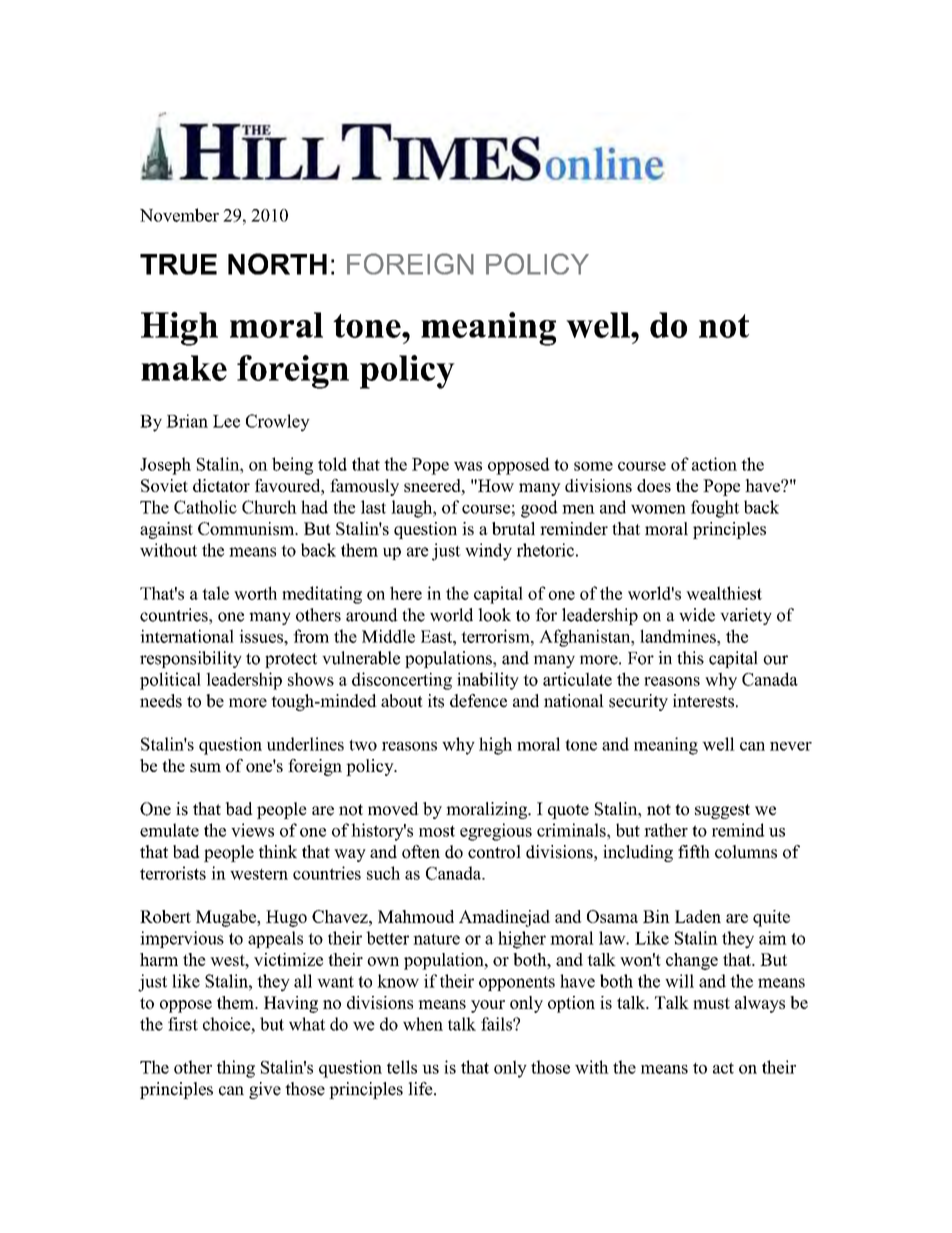 This page has width=952, height=1233. I want to click on this, so click(690, 658).
